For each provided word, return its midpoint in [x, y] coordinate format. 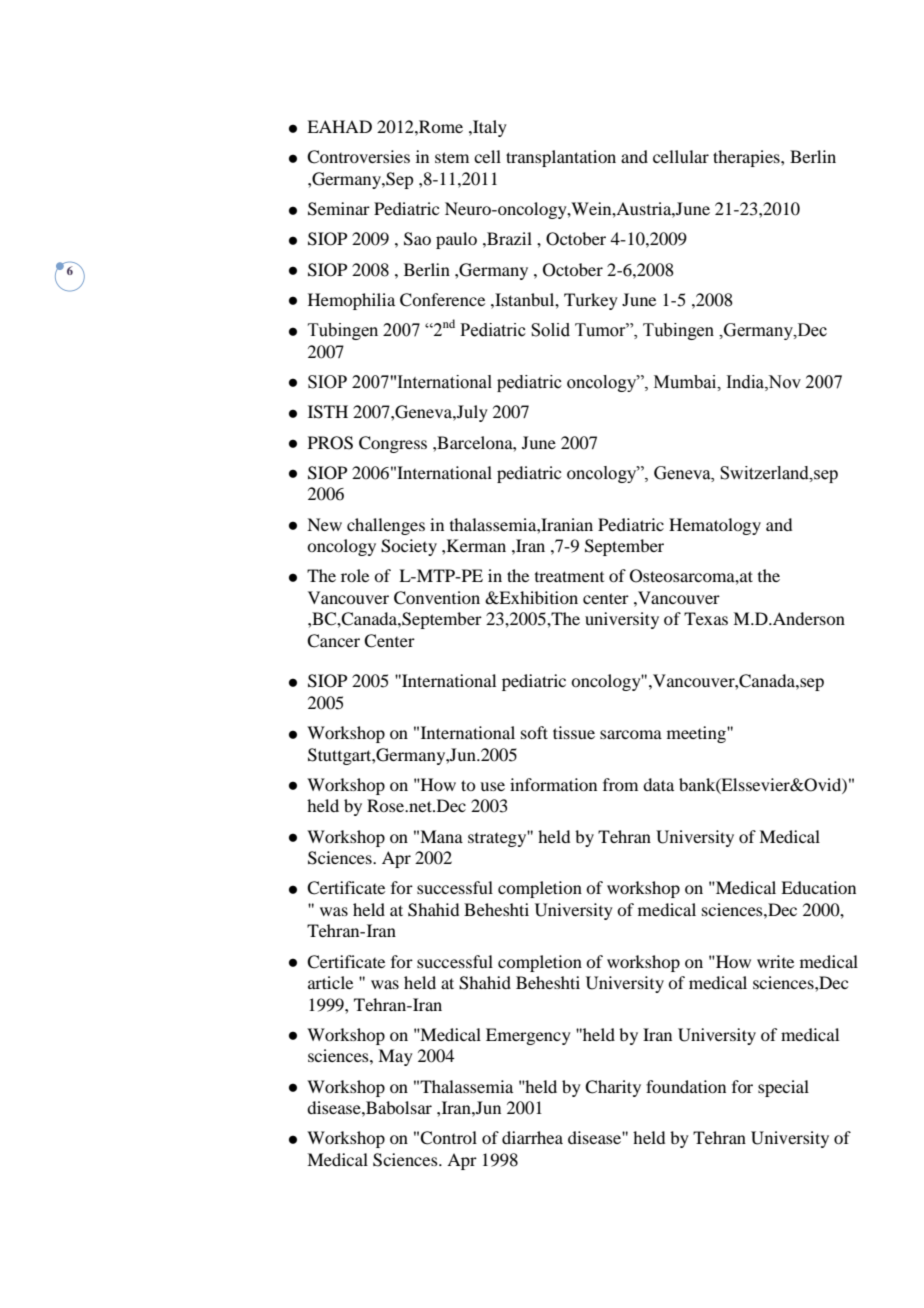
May [395, 1057]
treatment [569, 576]
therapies [747, 158]
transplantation [561, 158]
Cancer [333, 641]
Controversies [358, 157]
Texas [706, 618]
